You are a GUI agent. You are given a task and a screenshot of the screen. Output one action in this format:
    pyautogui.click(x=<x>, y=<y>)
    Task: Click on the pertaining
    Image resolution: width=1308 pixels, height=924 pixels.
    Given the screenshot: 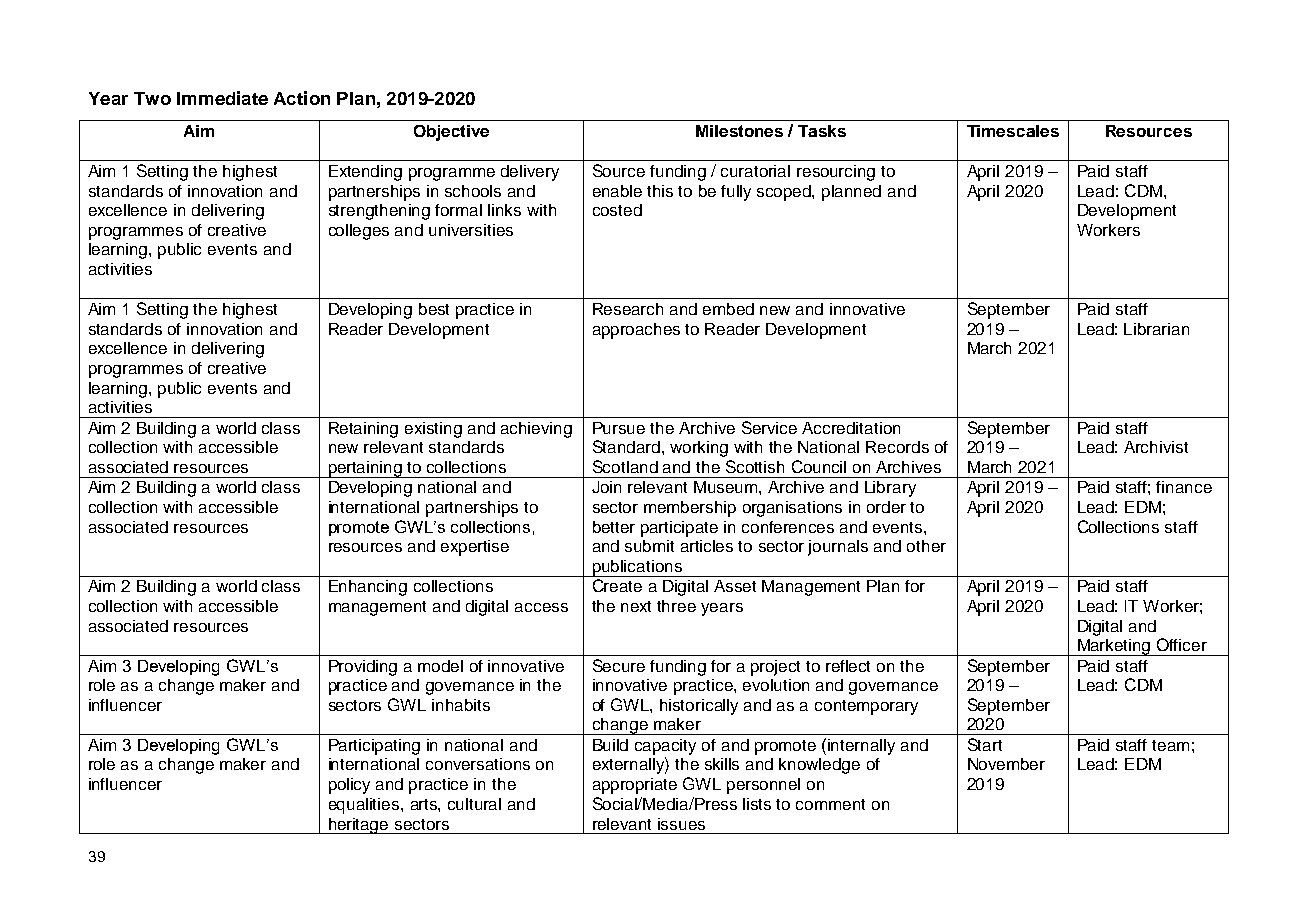 What is the action you would take?
    pyautogui.click(x=365, y=469)
